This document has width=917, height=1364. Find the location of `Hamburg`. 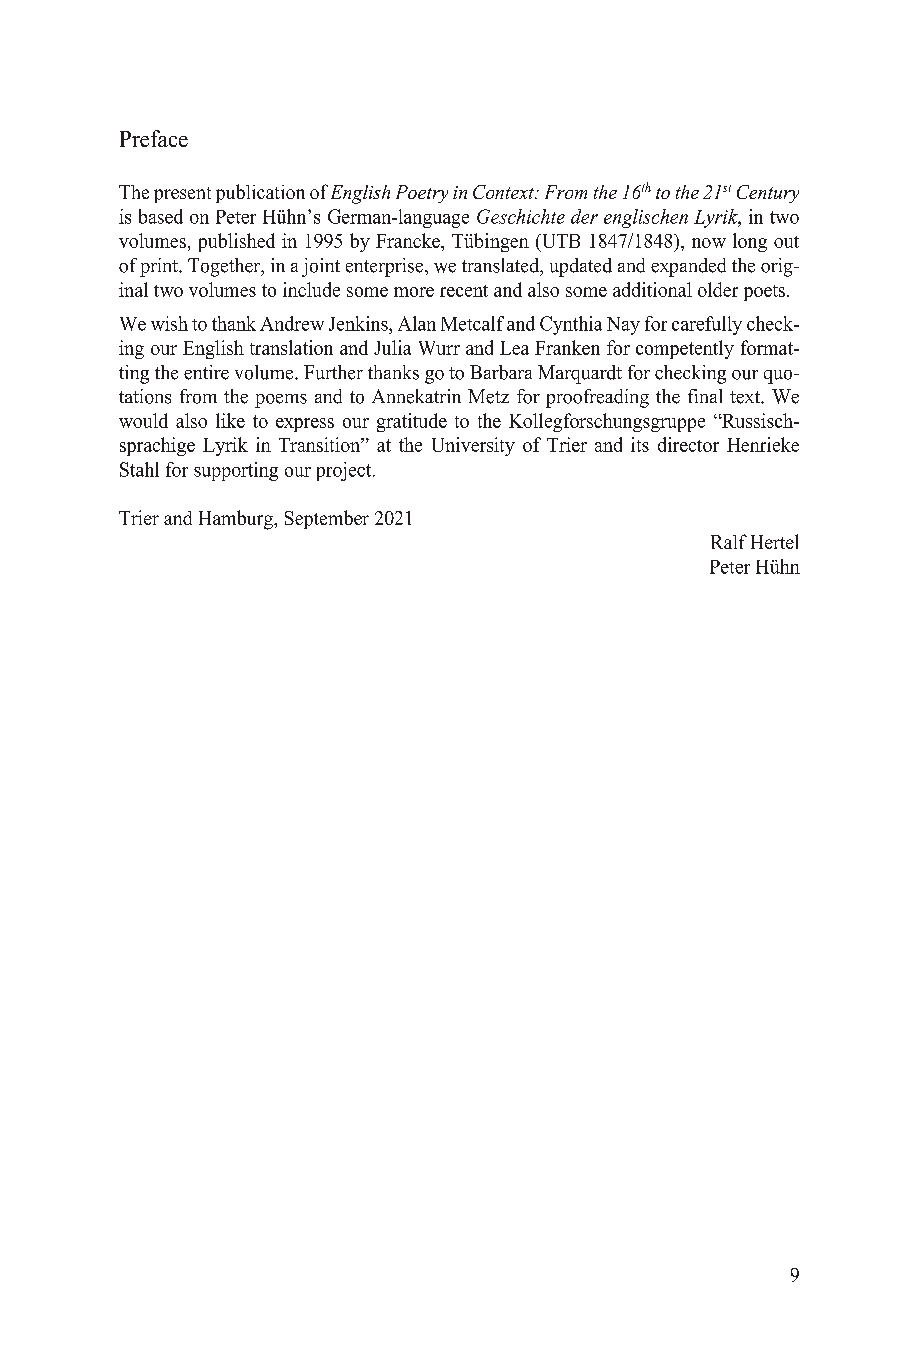

Hamburg is located at coordinates (237, 520).
